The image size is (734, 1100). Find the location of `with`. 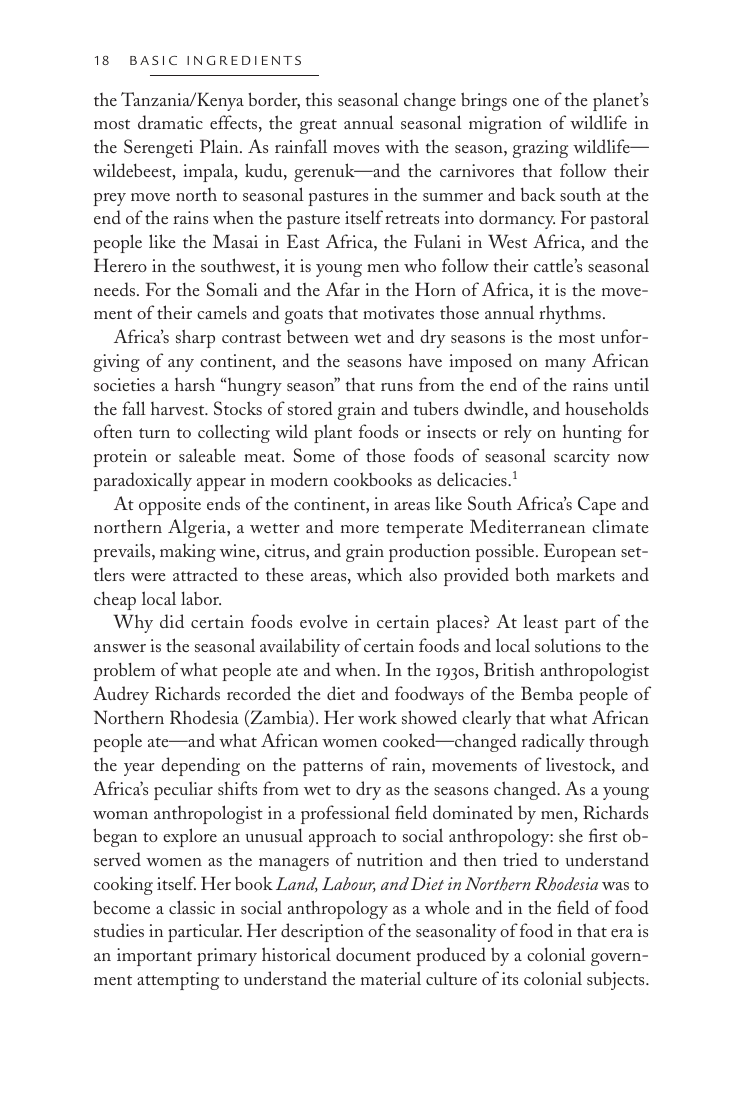

with is located at coordinates (402, 146).
